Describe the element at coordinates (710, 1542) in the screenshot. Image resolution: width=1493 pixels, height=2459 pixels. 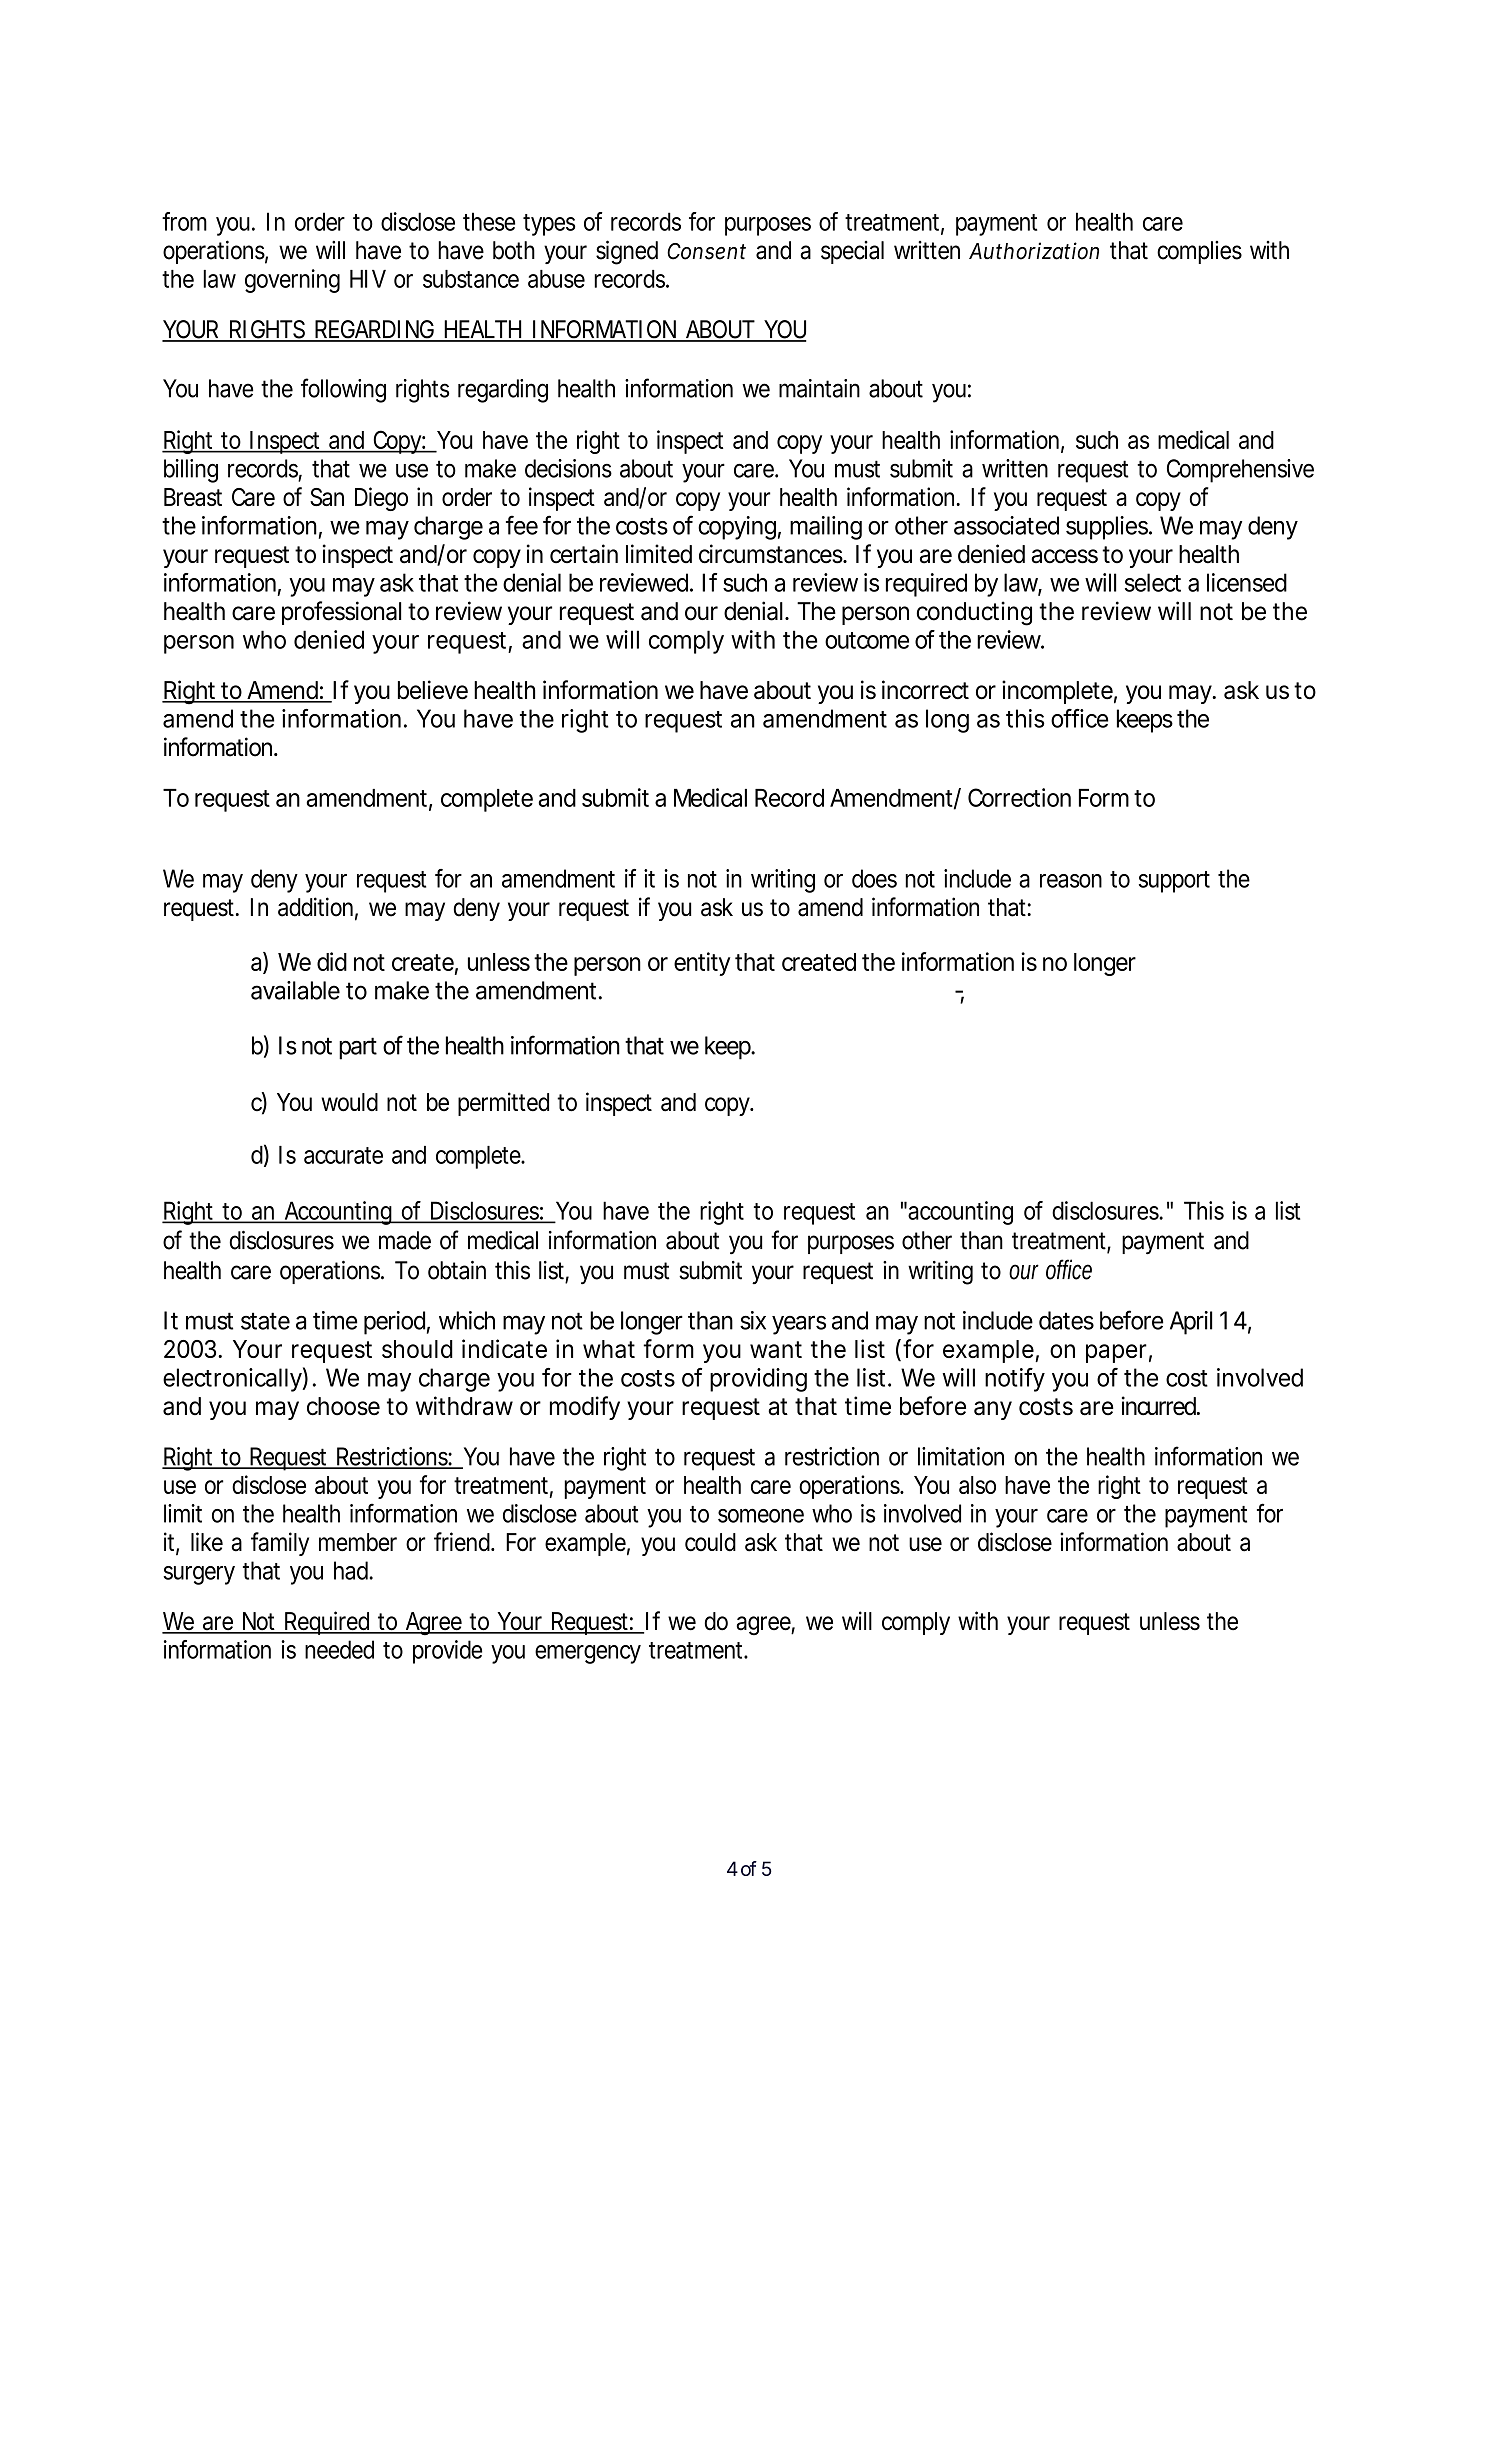
I see `could` at that location.
